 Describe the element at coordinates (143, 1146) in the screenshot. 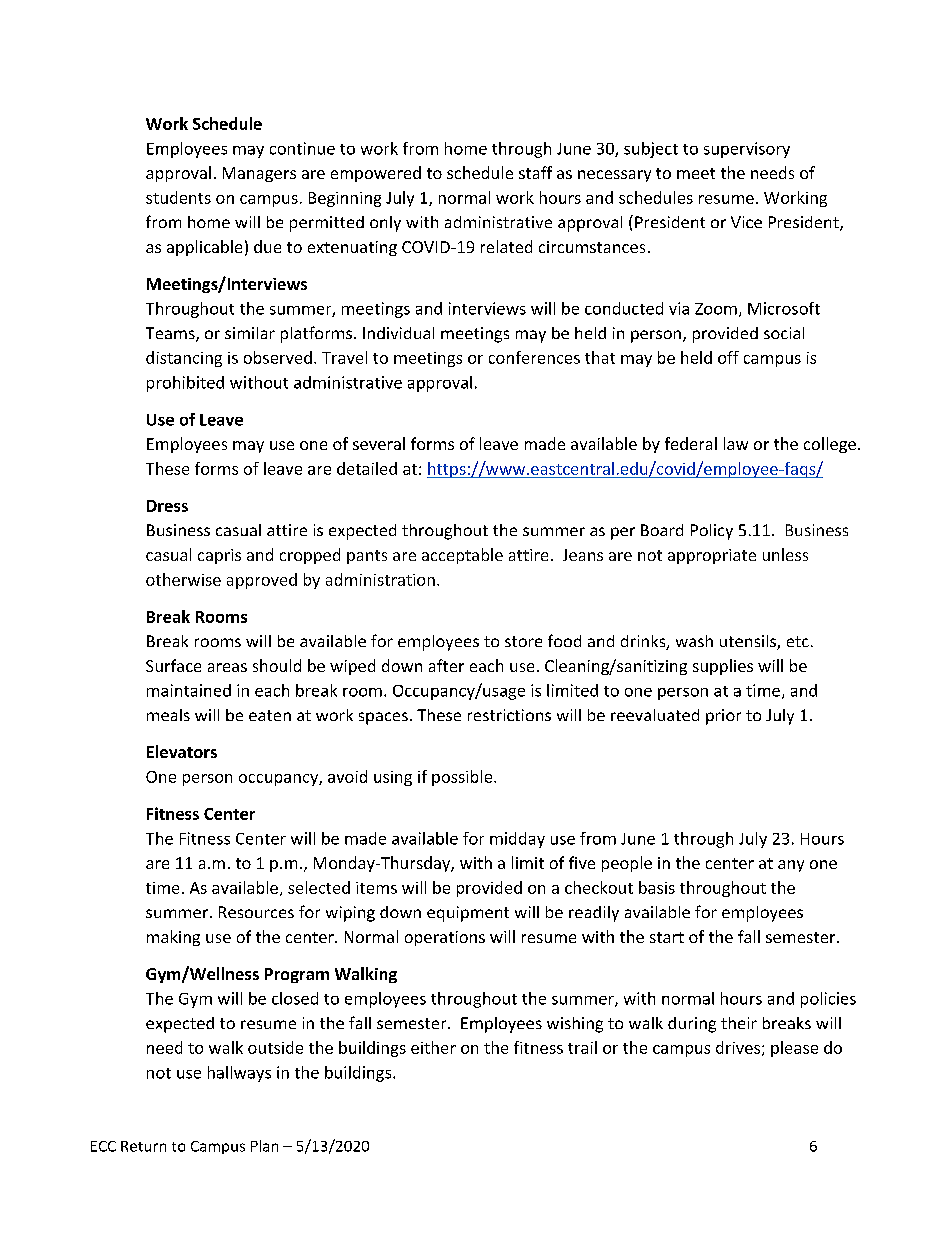

I see `Return` at that location.
